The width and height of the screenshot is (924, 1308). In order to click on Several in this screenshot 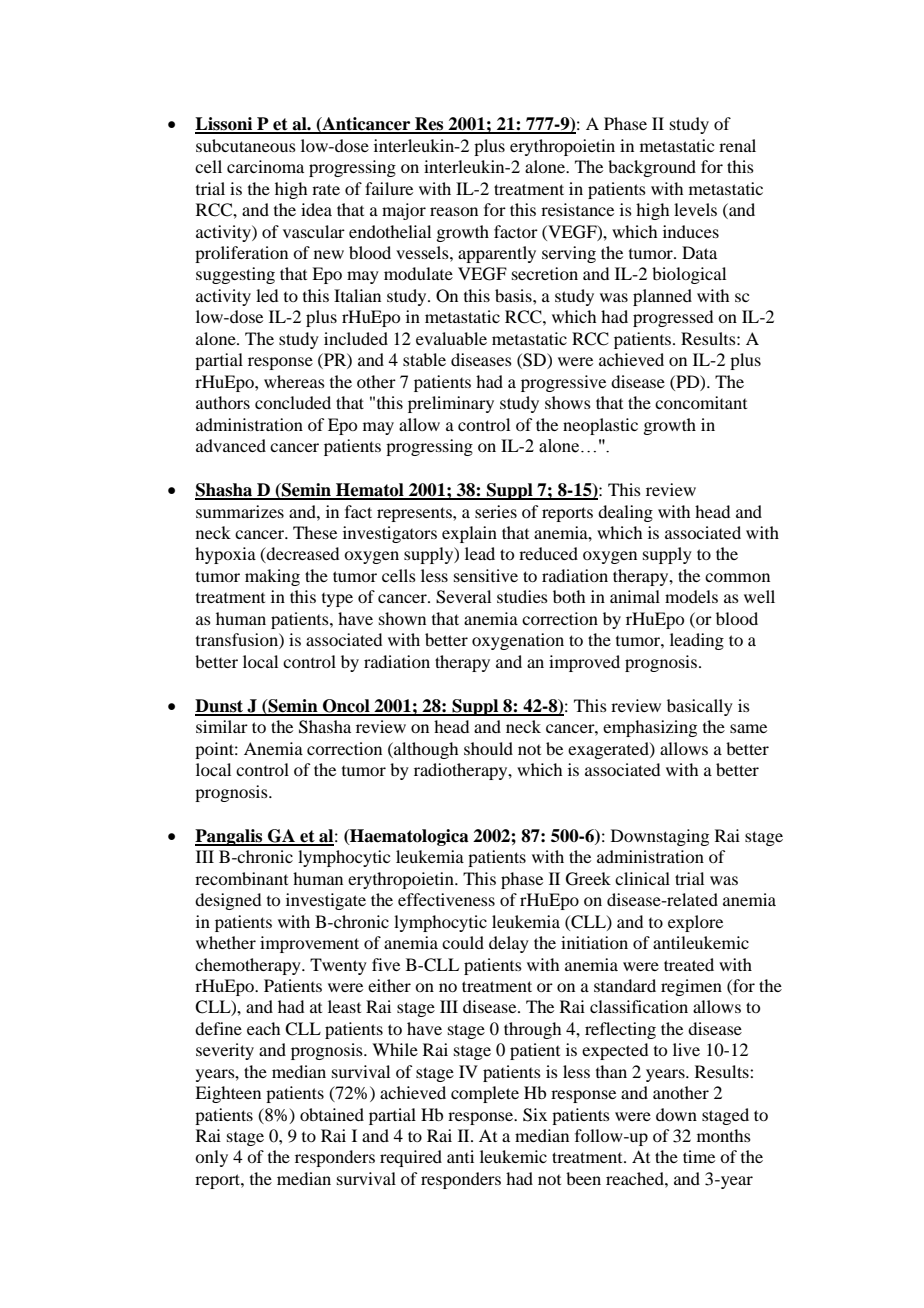, I will do `click(463, 597)`.
